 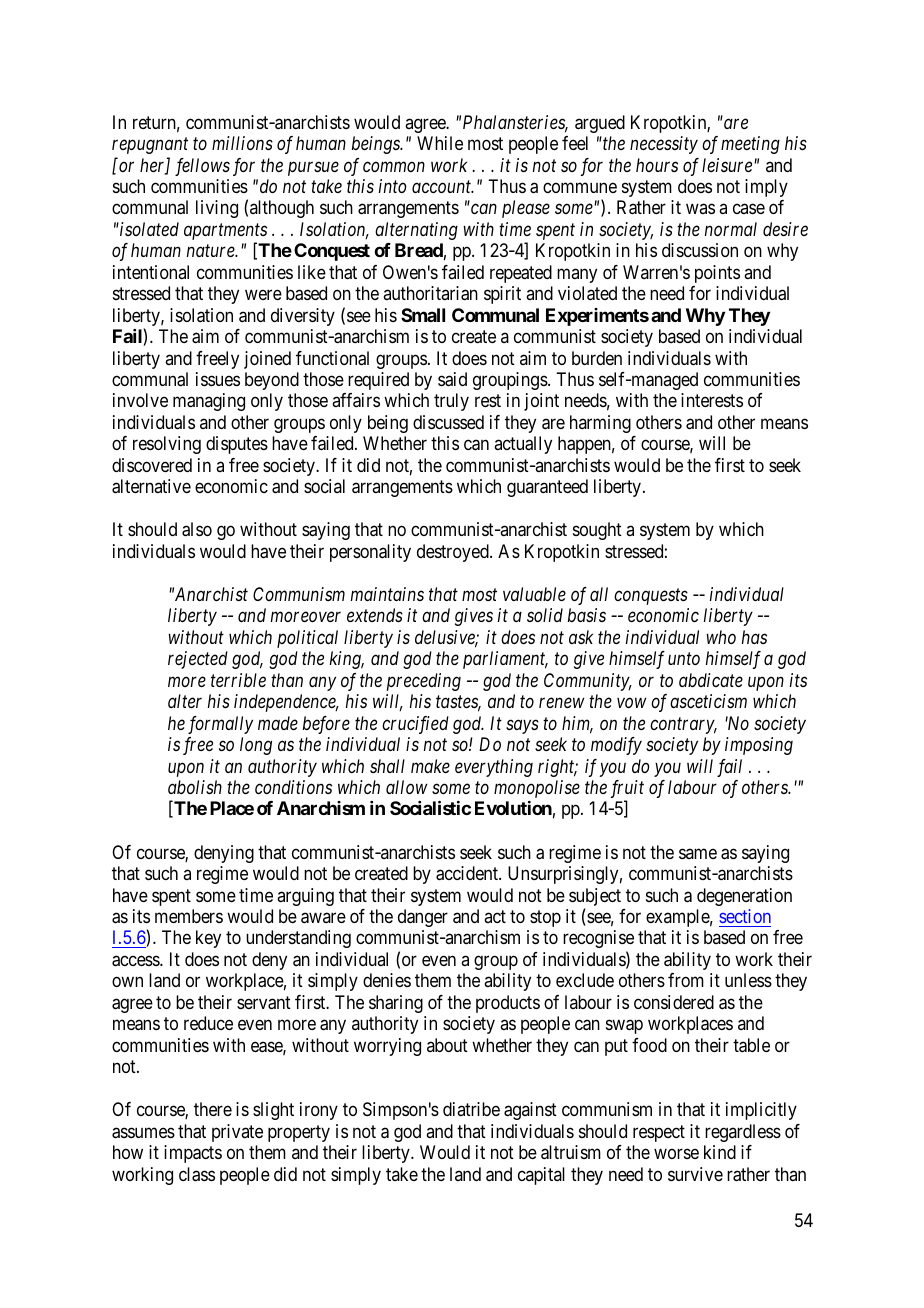 I want to click on parliament, so click(x=505, y=660).
